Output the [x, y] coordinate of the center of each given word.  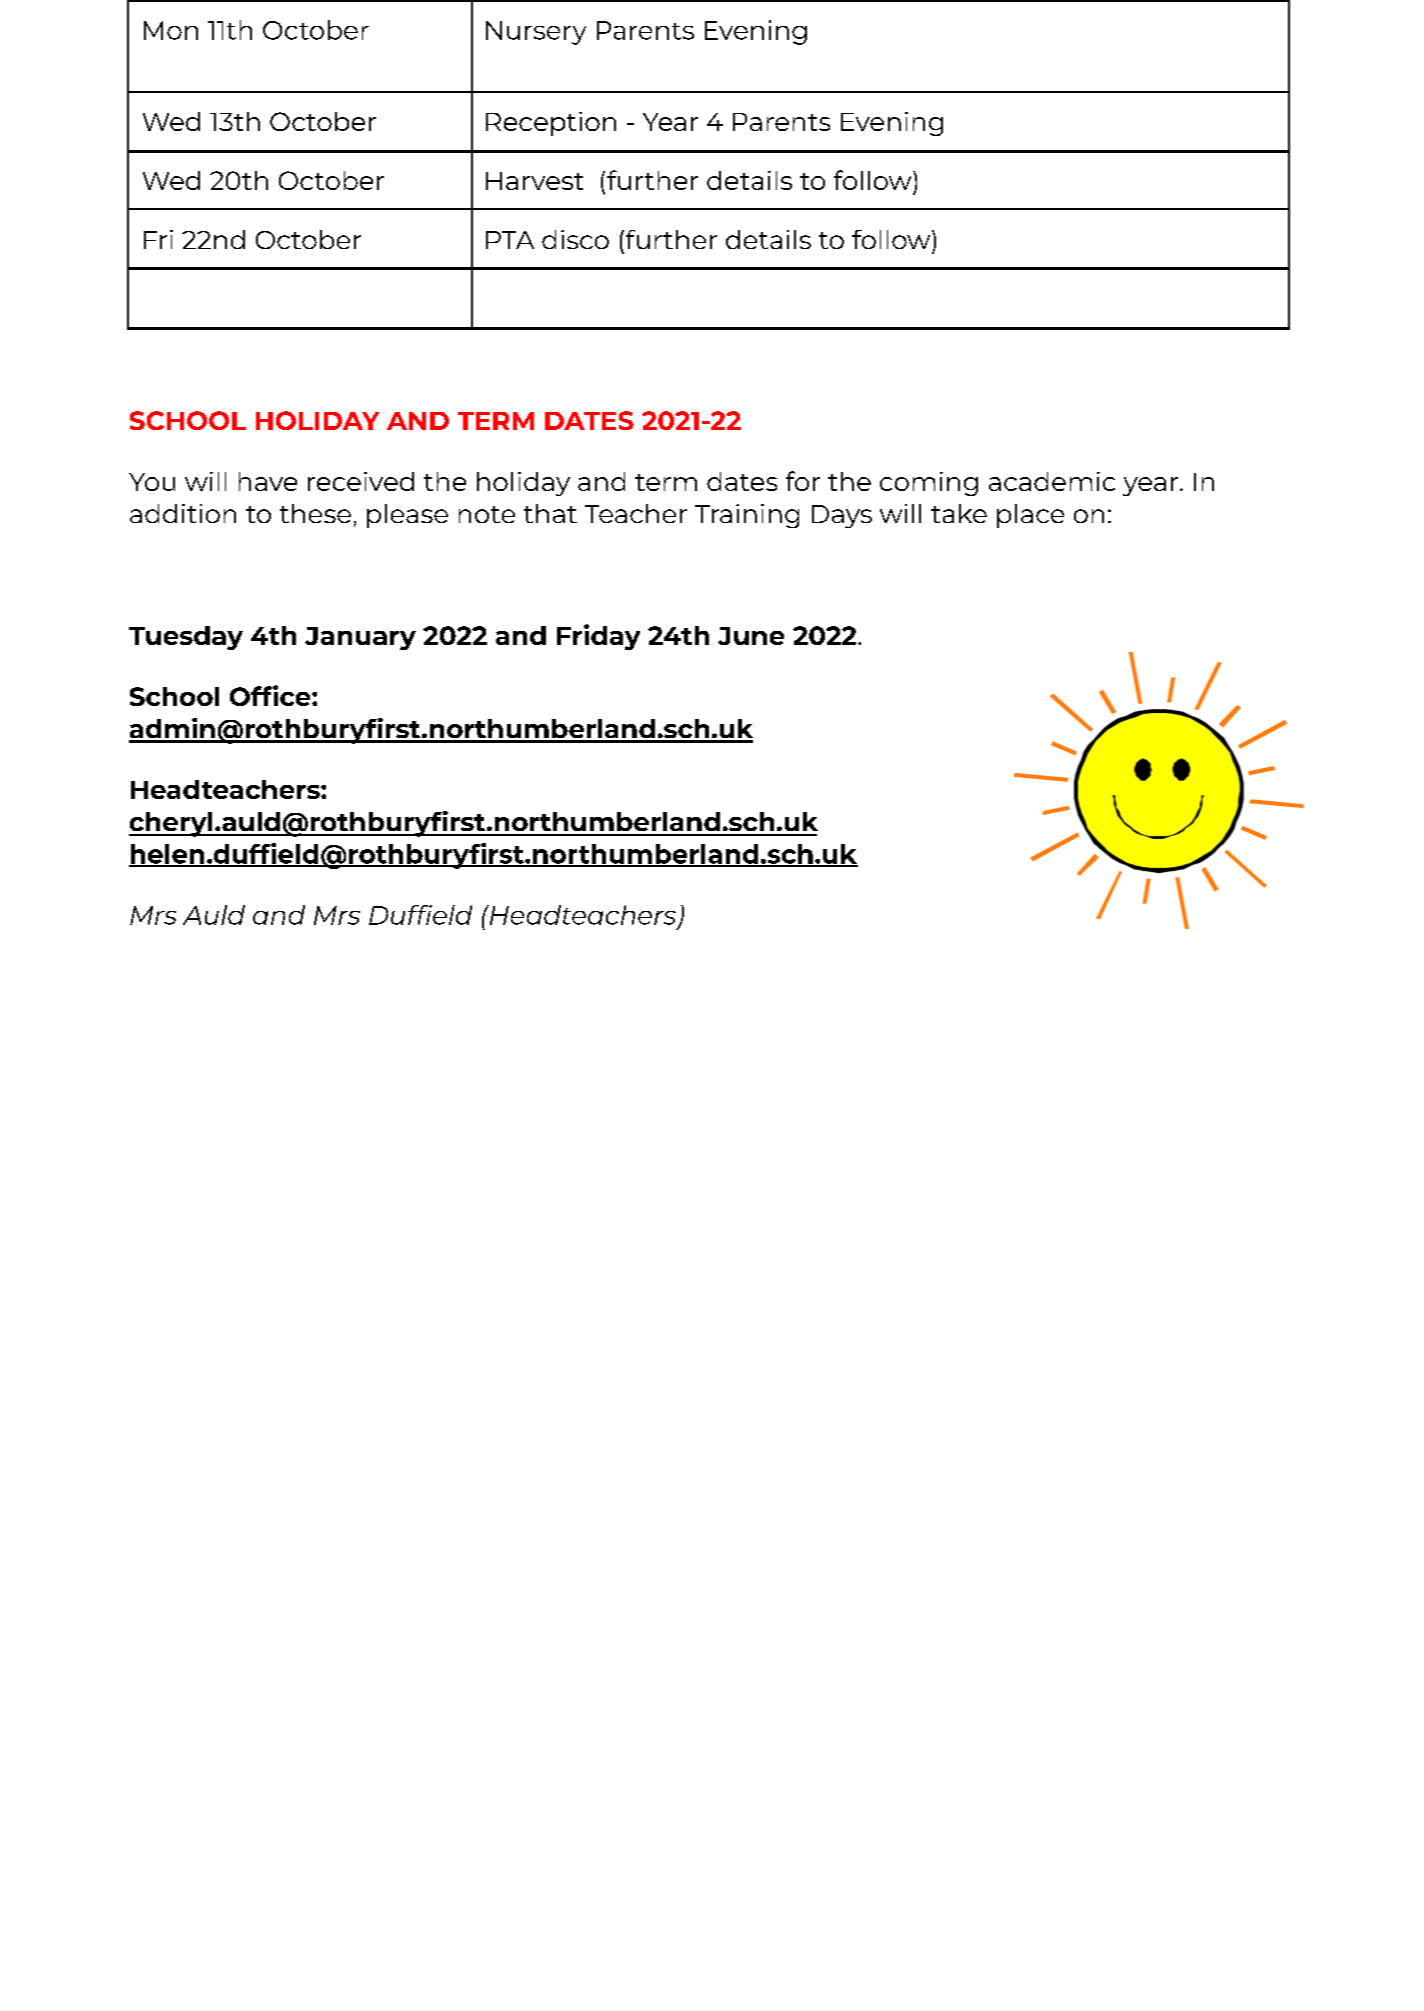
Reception [551, 124]
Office [271, 695]
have [268, 481]
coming [929, 484]
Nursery [536, 33]
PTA [510, 240]
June [751, 636]
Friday [598, 637]
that [550, 513]
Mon [171, 30]
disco [575, 239]
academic [1052, 481]
